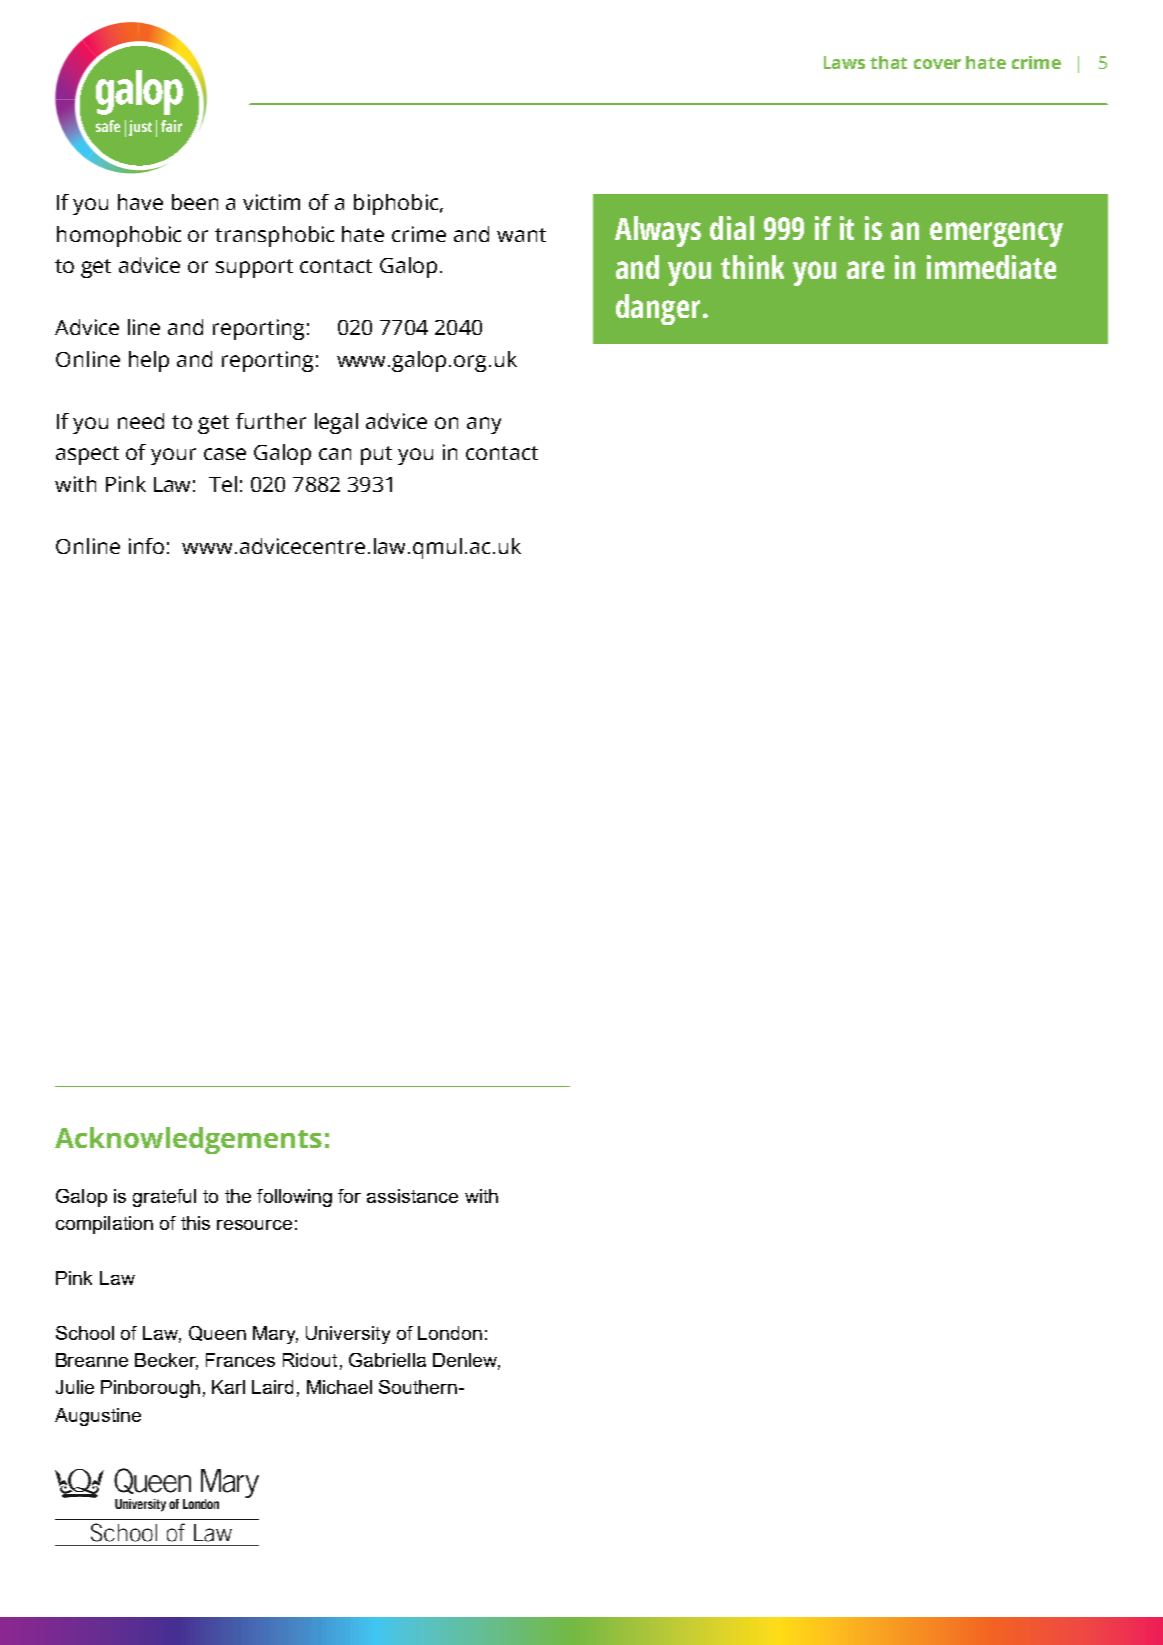 The width and height of the screenshot is (1163, 1645). I want to click on been, so click(195, 202).
